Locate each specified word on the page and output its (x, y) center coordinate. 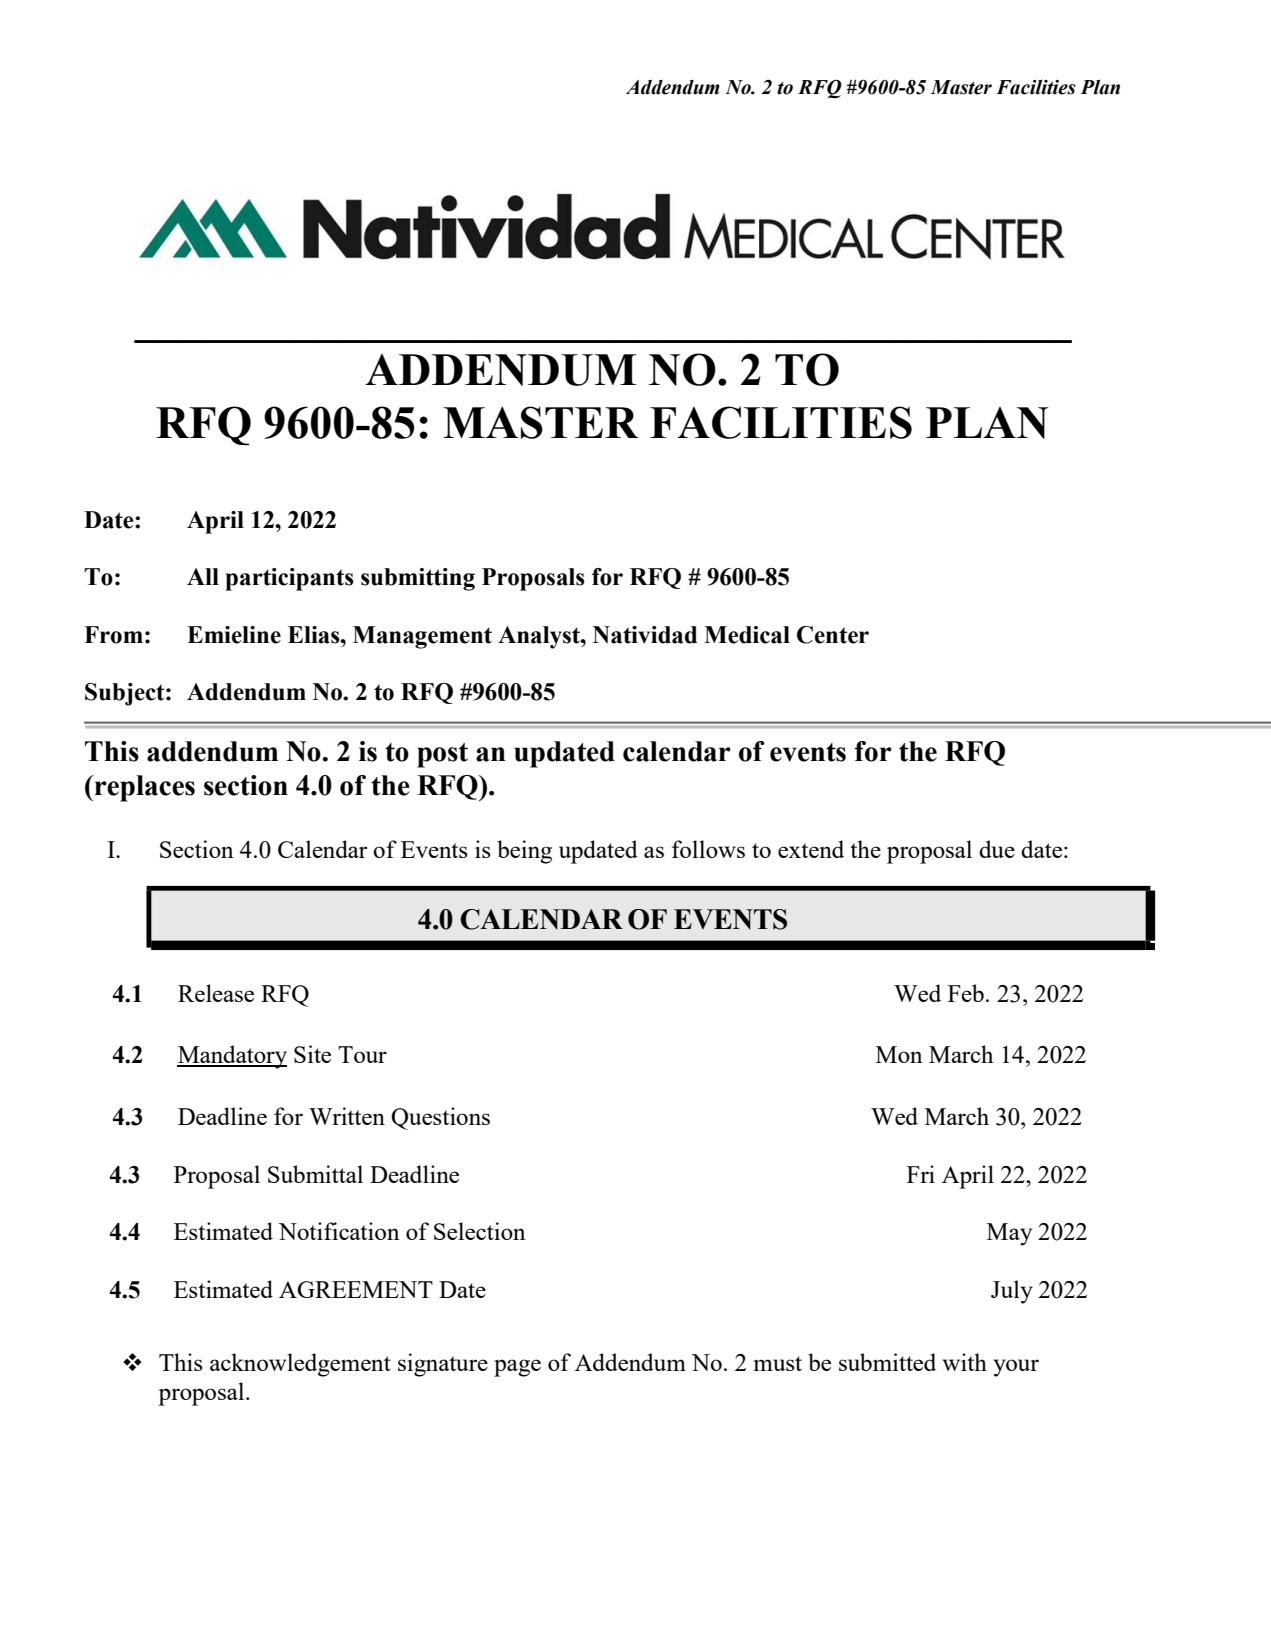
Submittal (315, 1174)
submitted (887, 1362)
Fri (921, 1174)
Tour (362, 1054)
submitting (418, 579)
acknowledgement (300, 1365)
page (517, 1368)
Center (833, 635)
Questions (440, 1118)
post (442, 755)
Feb (966, 993)
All (203, 576)
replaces (144, 788)
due (997, 849)
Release (216, 993)
